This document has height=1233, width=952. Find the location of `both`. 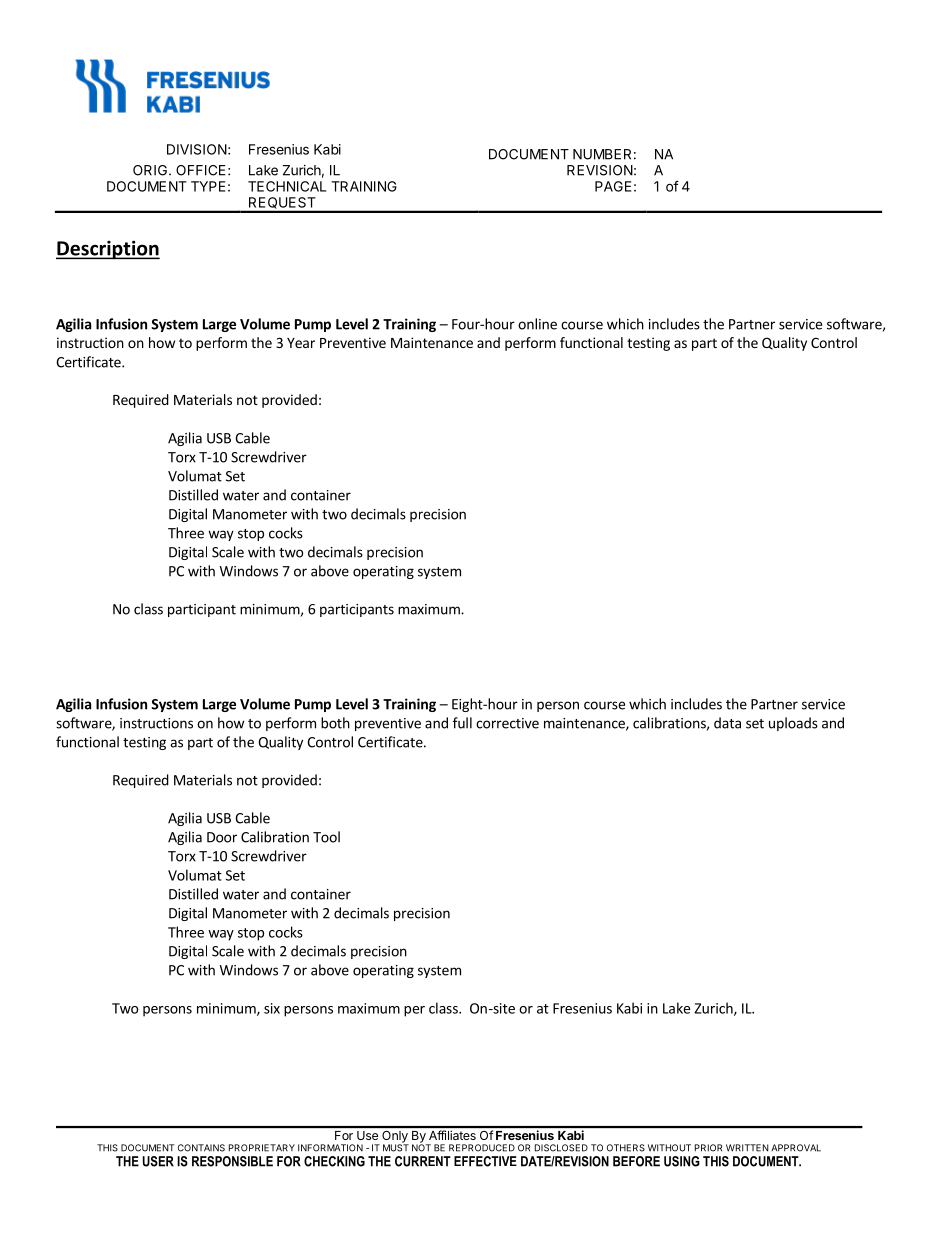

both is located at coordinates (335, 723).
